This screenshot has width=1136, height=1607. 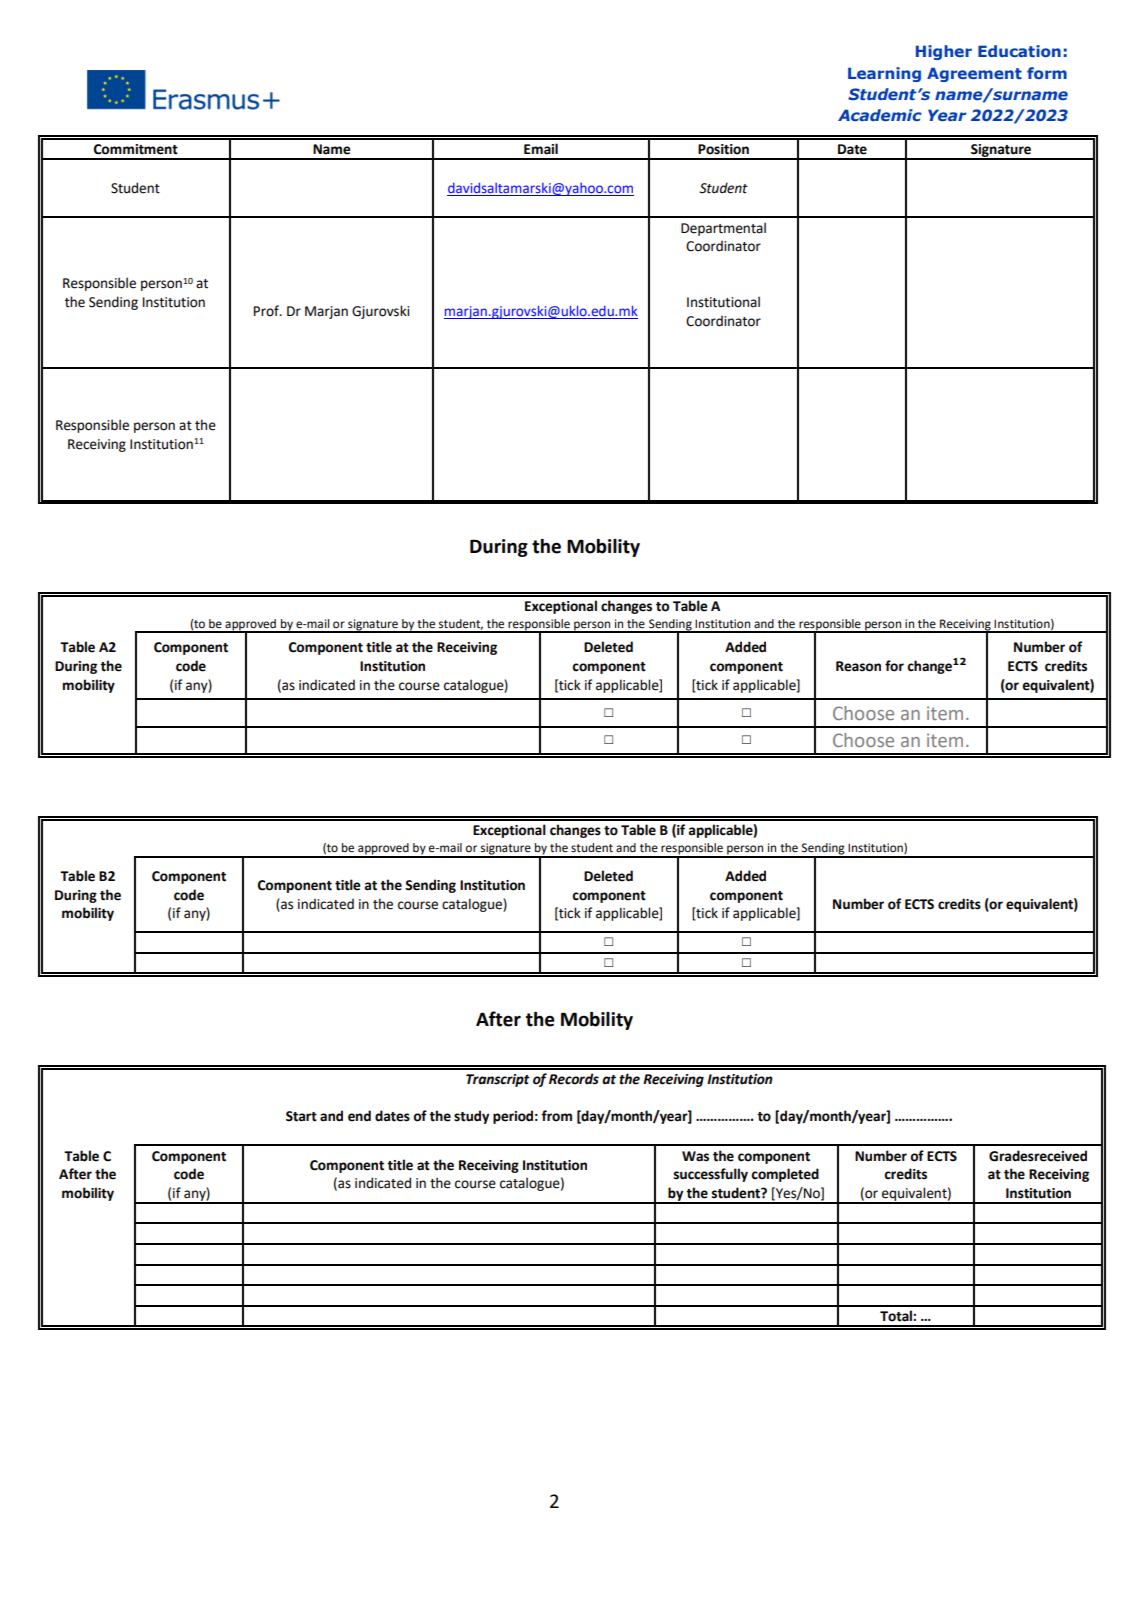 I want to click on Departmental, so click(x=723, y=229).
